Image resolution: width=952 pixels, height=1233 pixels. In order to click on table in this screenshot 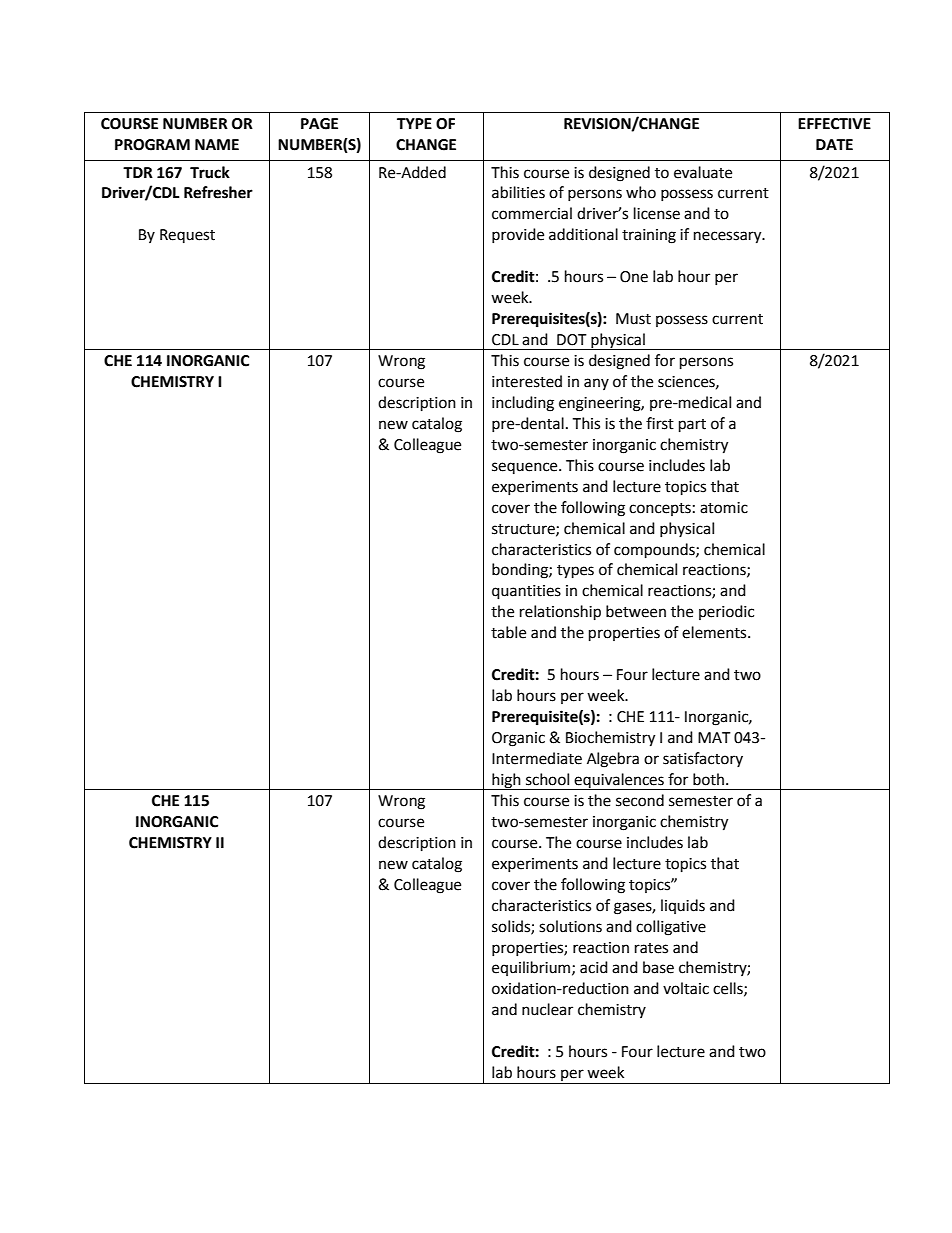, I will do `click(508, 632)`.
